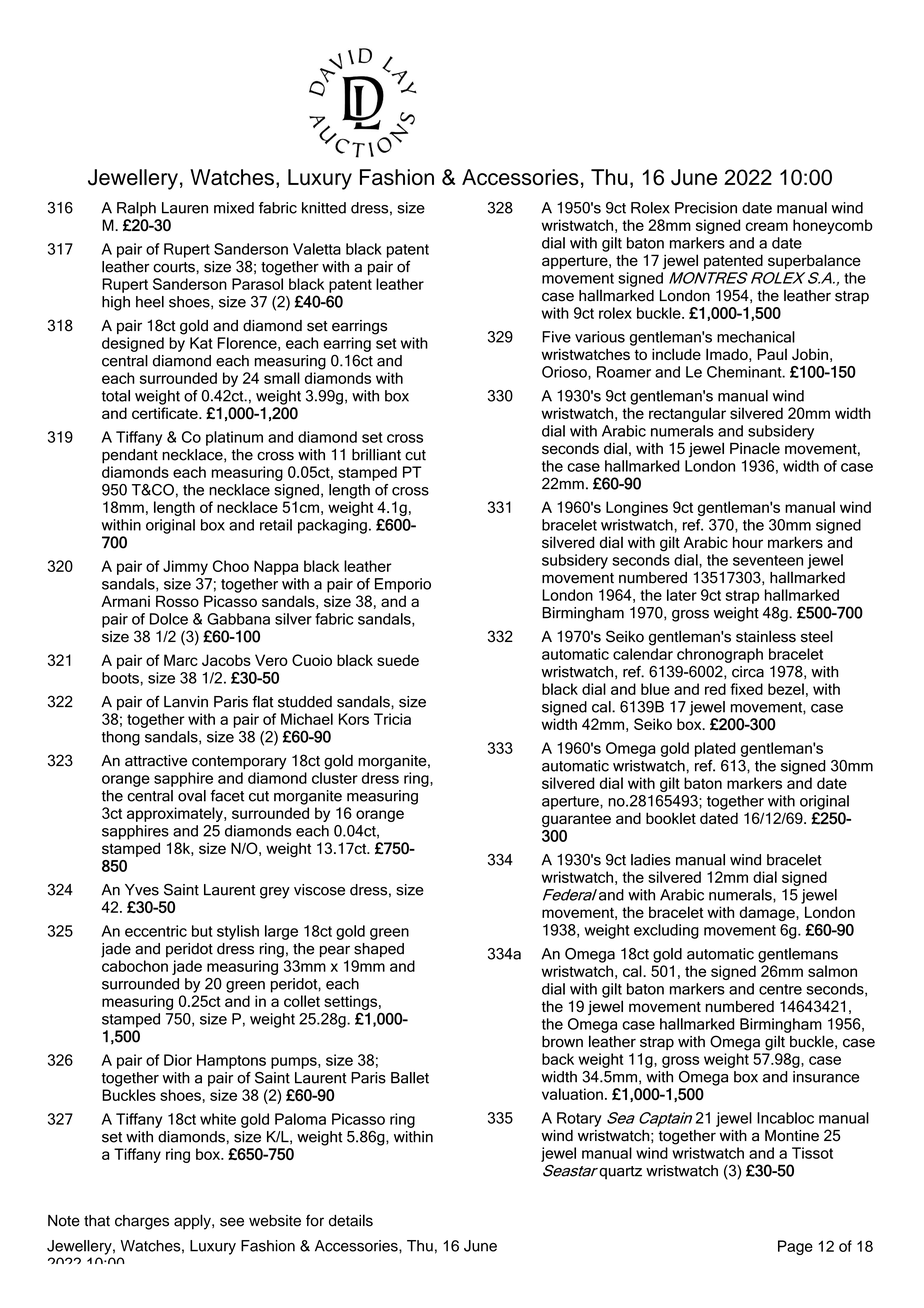  I want to click on Dior, so click(178, 1060).
